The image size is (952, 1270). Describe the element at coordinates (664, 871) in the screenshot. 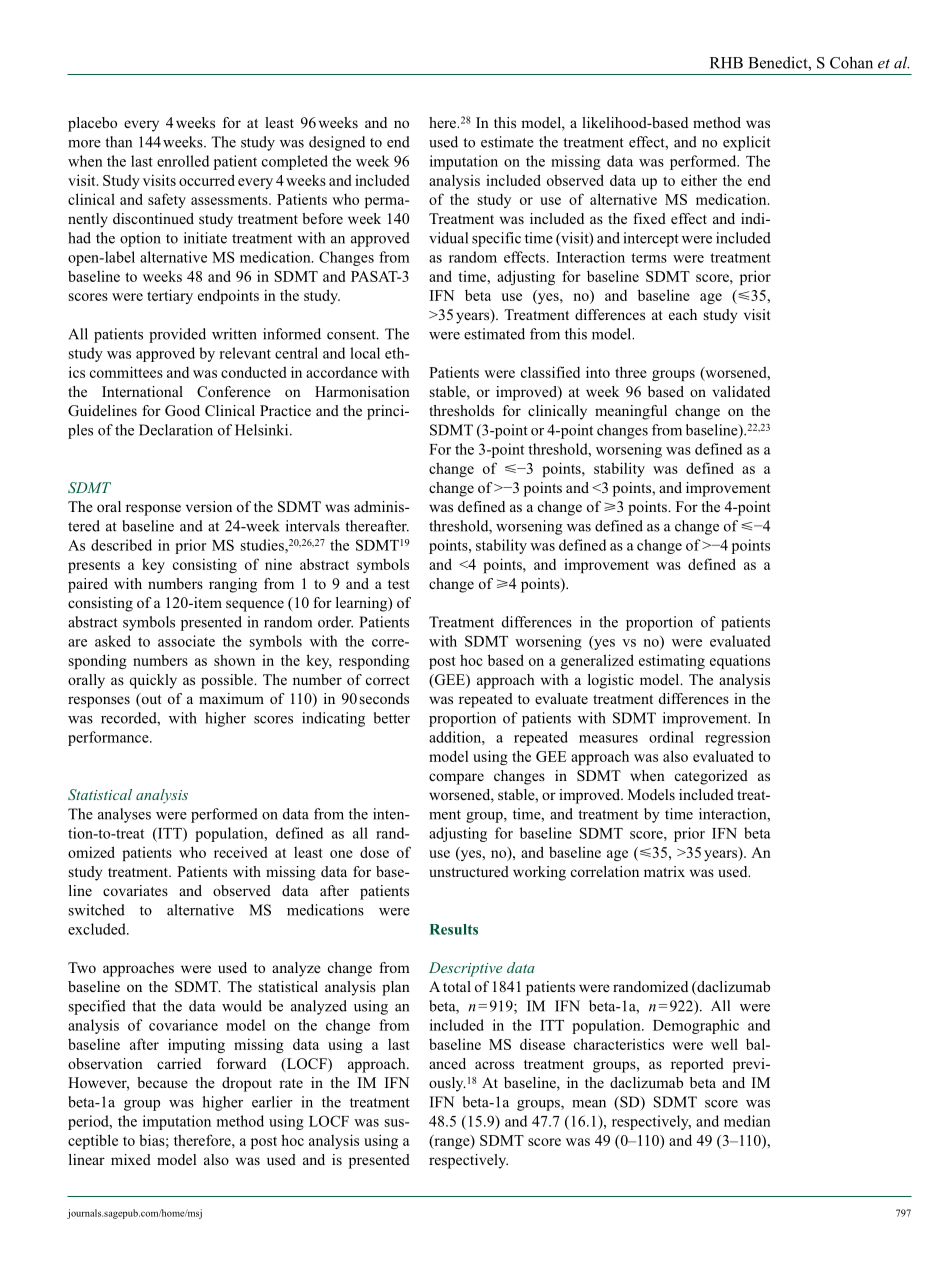

I see `matrix` at that location.
